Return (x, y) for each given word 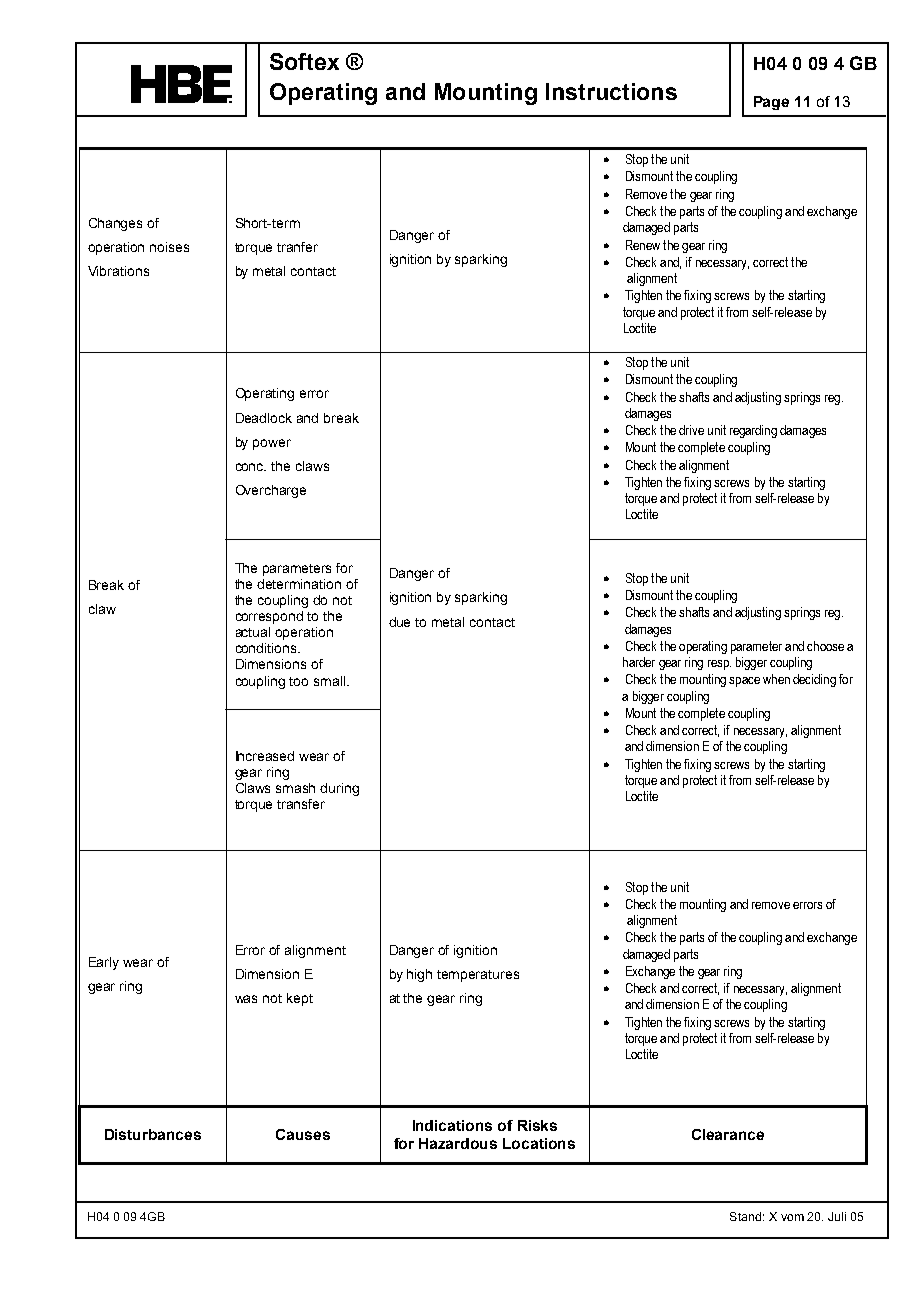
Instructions (611, 91)
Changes (115, 224)
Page (771, 103)
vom (792, 1217)
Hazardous (458, 1143)
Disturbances (153, 1134)
